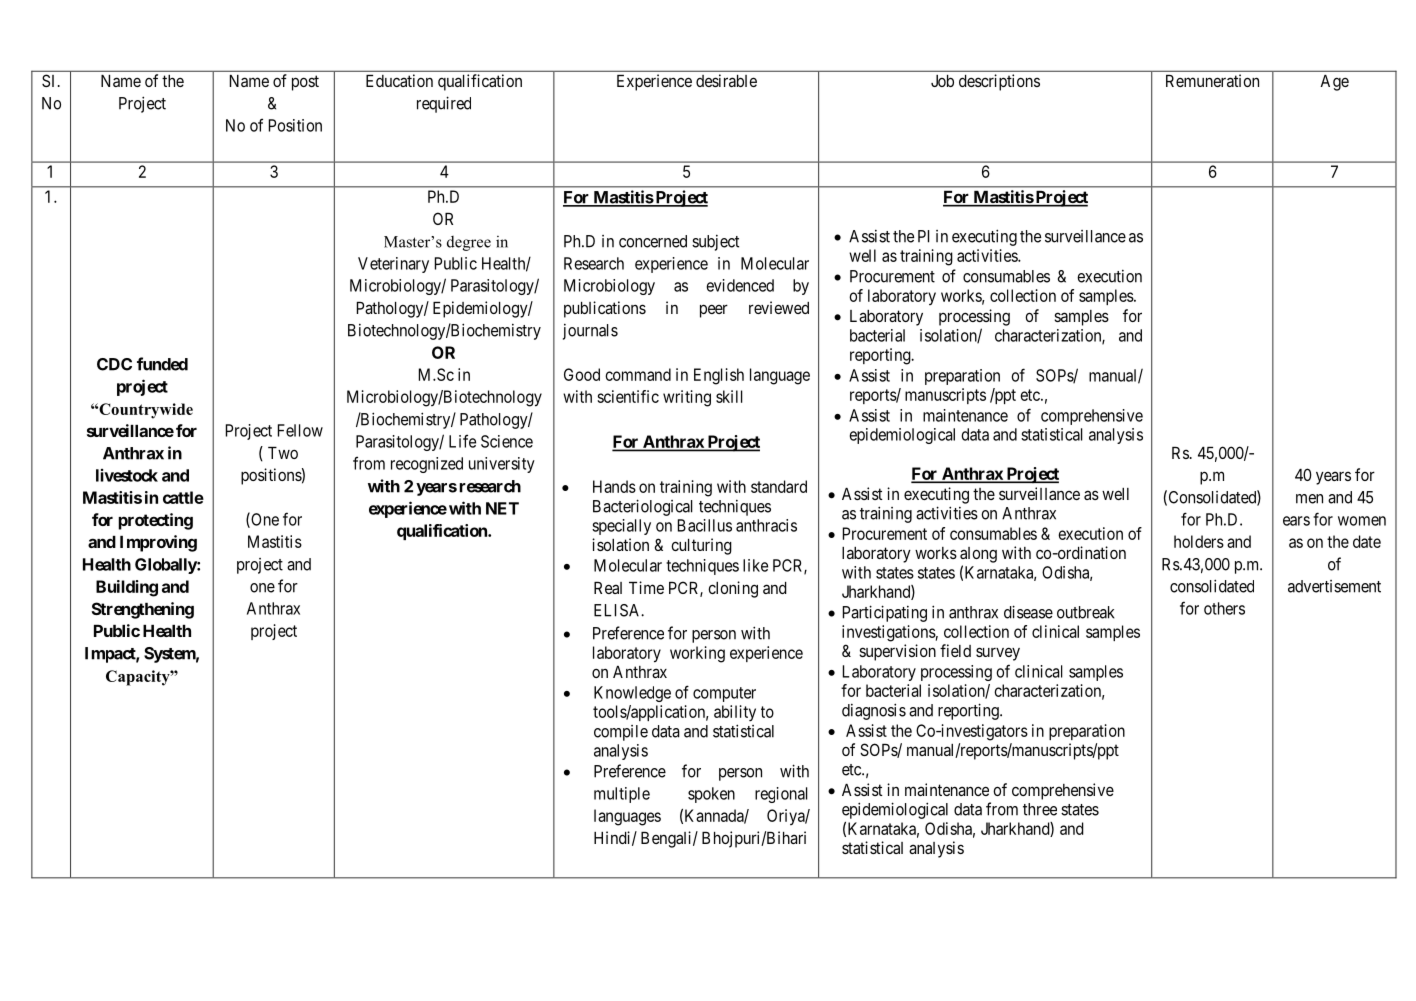  What do you see at coordinates (622, 795) in the screenshot?
I see `multiple` at bounding box center [622, 795].
